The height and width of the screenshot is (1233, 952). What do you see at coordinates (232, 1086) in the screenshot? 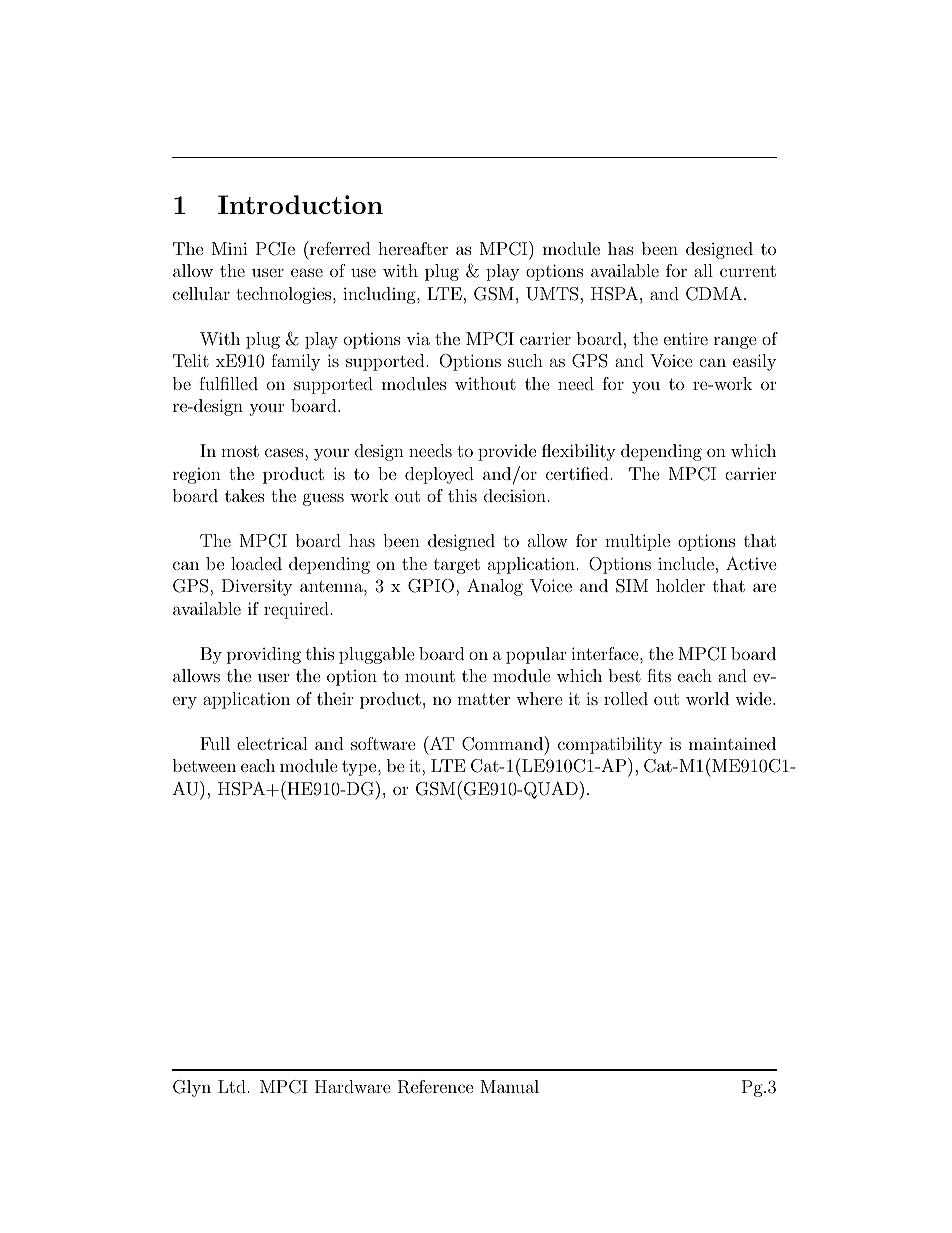
I see `Ltd` at bounding box center [232, 1086].
